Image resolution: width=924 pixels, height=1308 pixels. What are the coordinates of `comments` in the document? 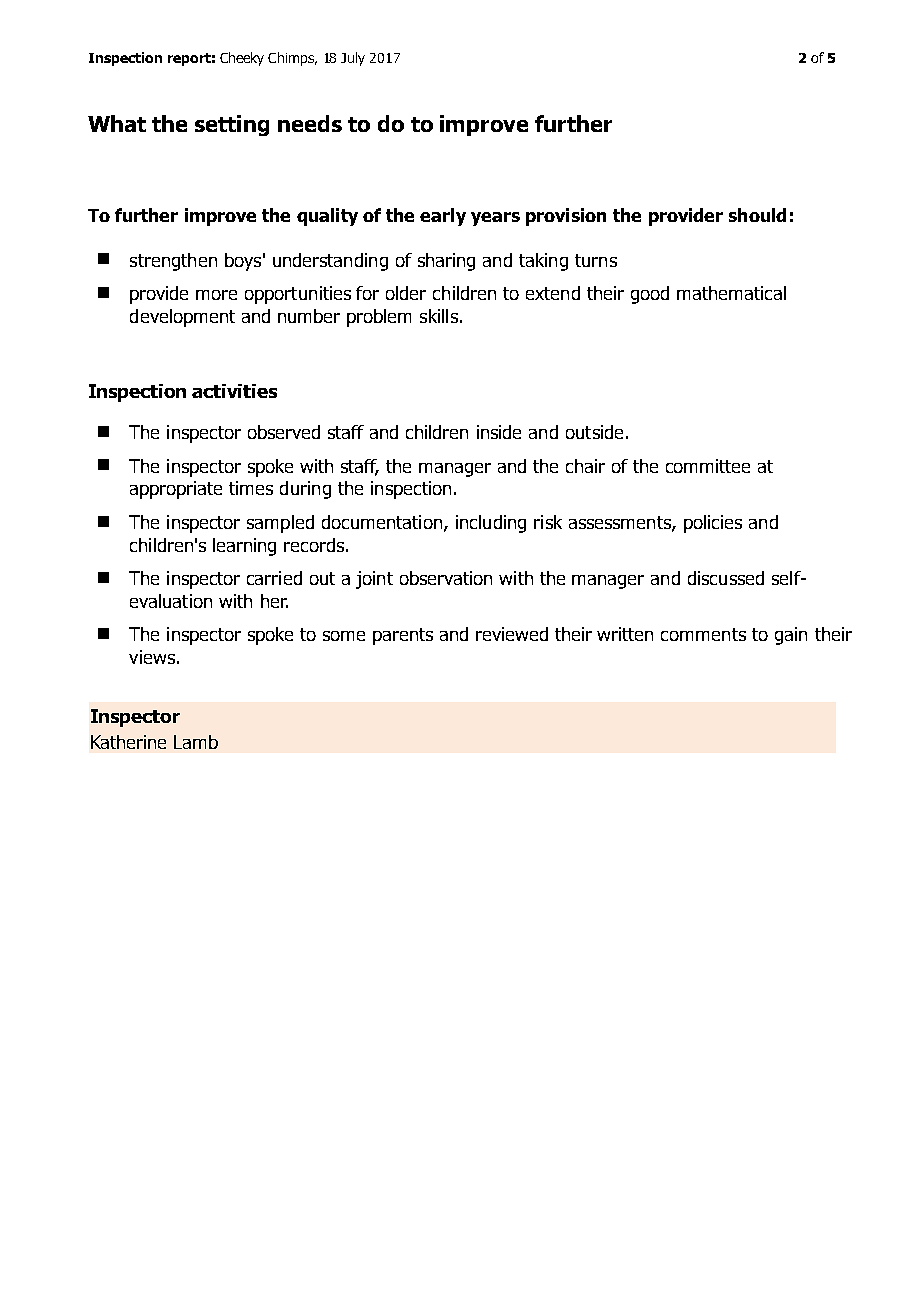 It's located at (703, 634).
